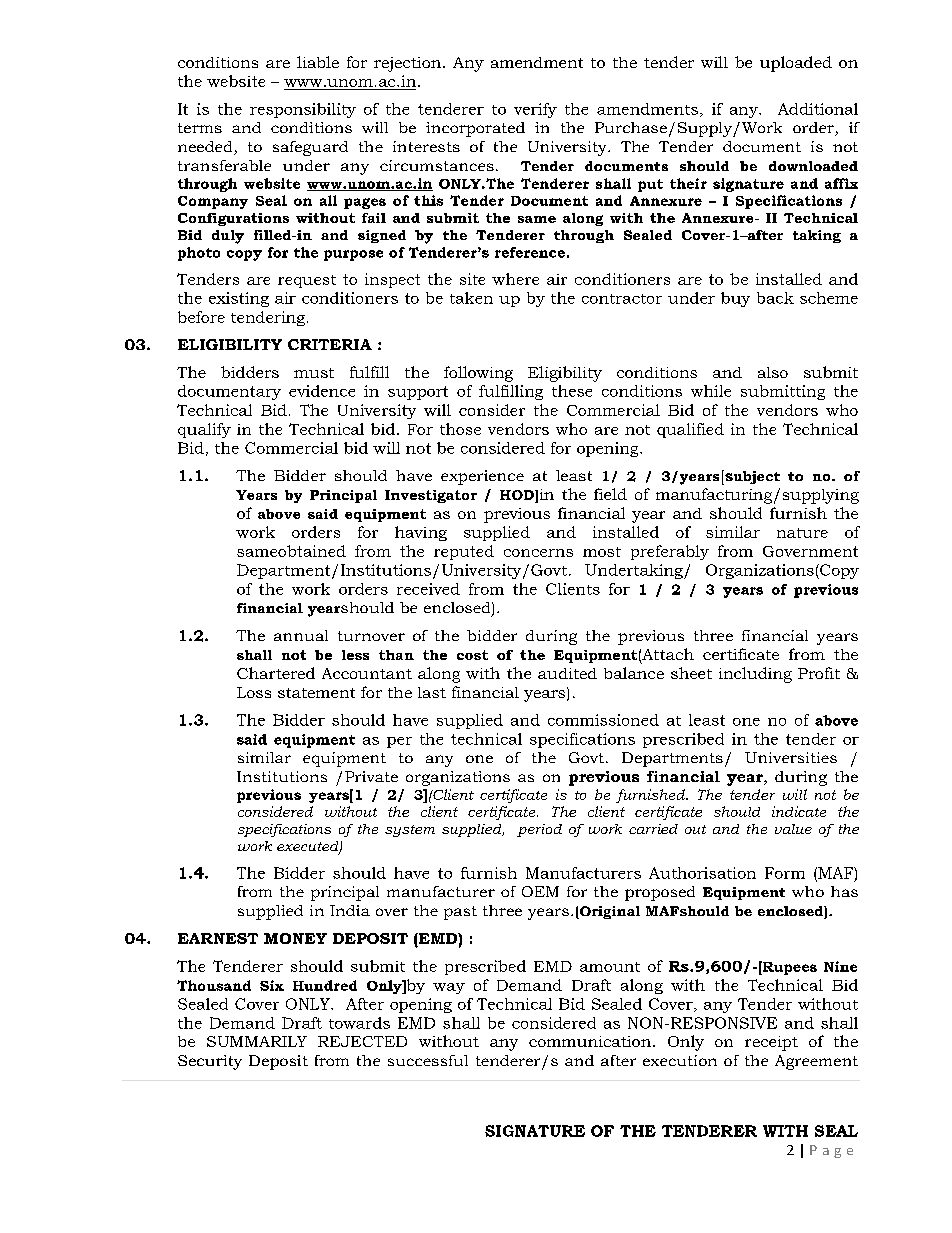 The image size is (952, 1233). I want to click on taken, so click(471, 298).
